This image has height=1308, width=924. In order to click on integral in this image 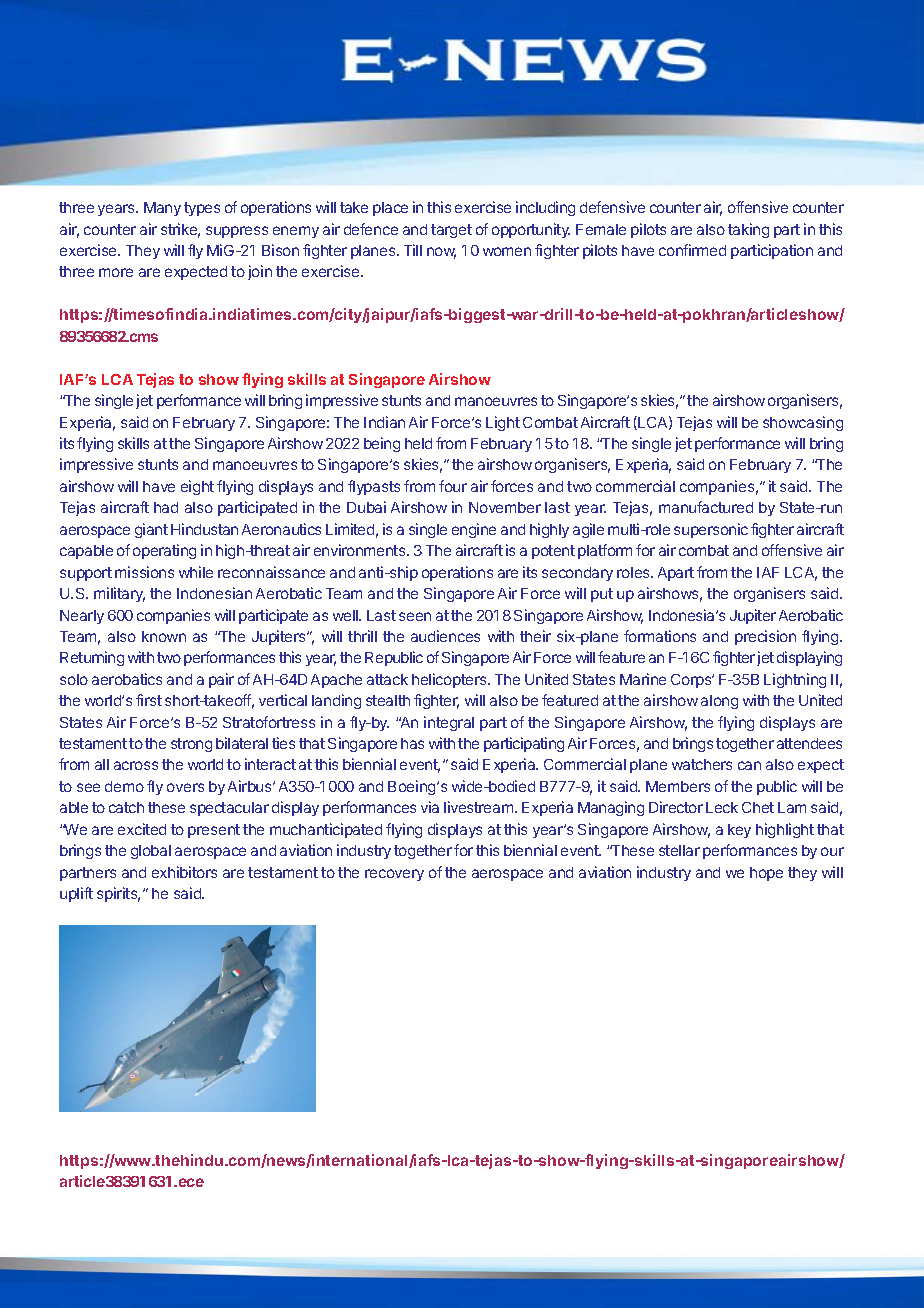, I will do `click(449, 723)`.
